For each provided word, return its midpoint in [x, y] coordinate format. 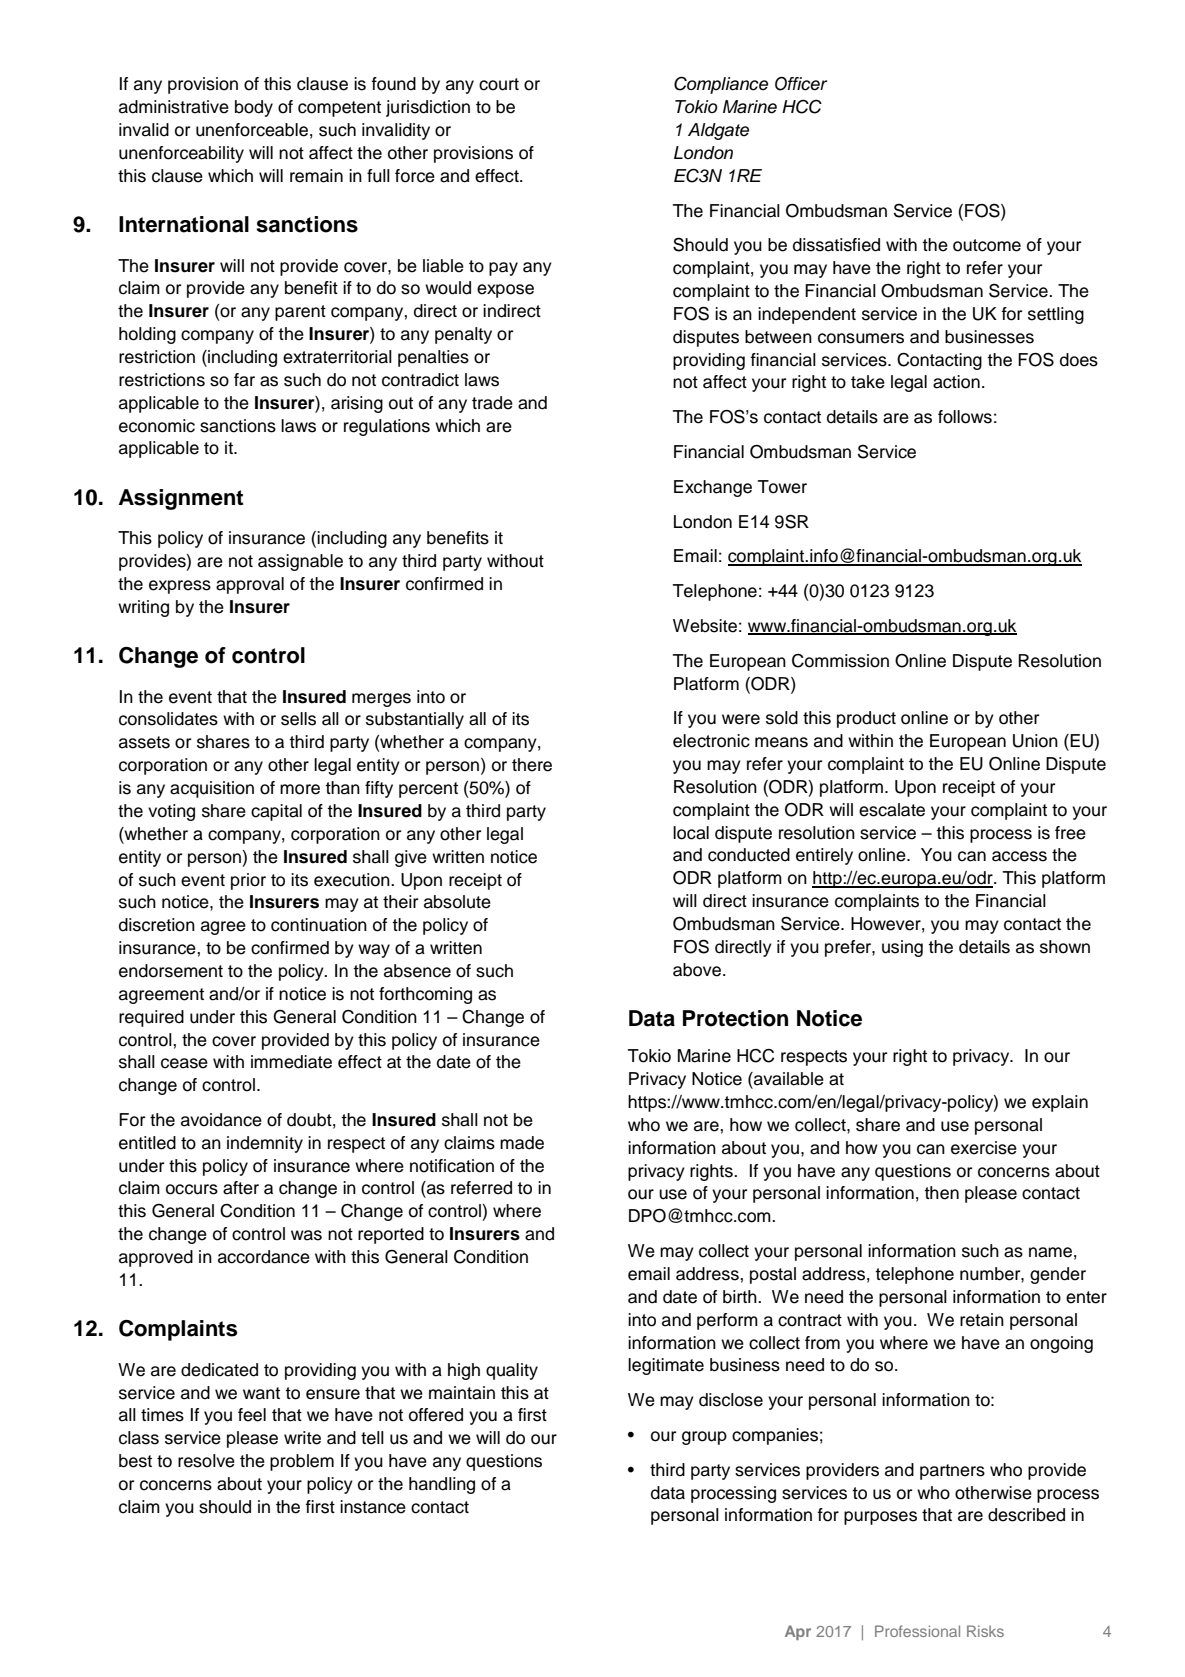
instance [373, 1507]
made [522, 1143]
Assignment [181, 499]
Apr [798, 1632]
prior [248, 881]
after [241, 1188]
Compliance [721, 85]
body [254, 108]
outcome [987, 245]
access [1019, 856]
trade [492, 403]
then [941, 1193]
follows [965, 417]
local [691, 833]
